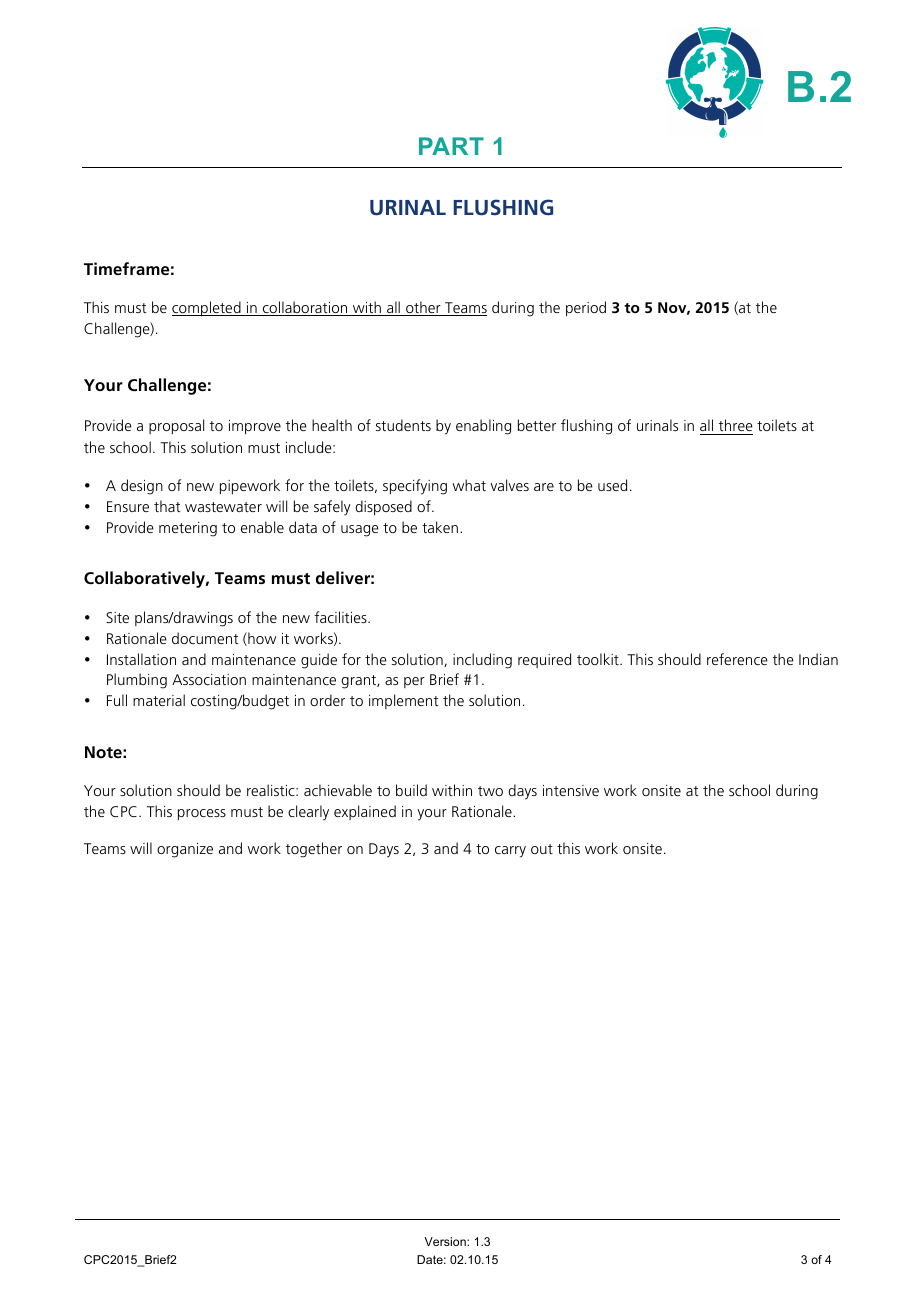  Describe the element at coordinates (451, 146) in the page. I see `PART` at that location.
